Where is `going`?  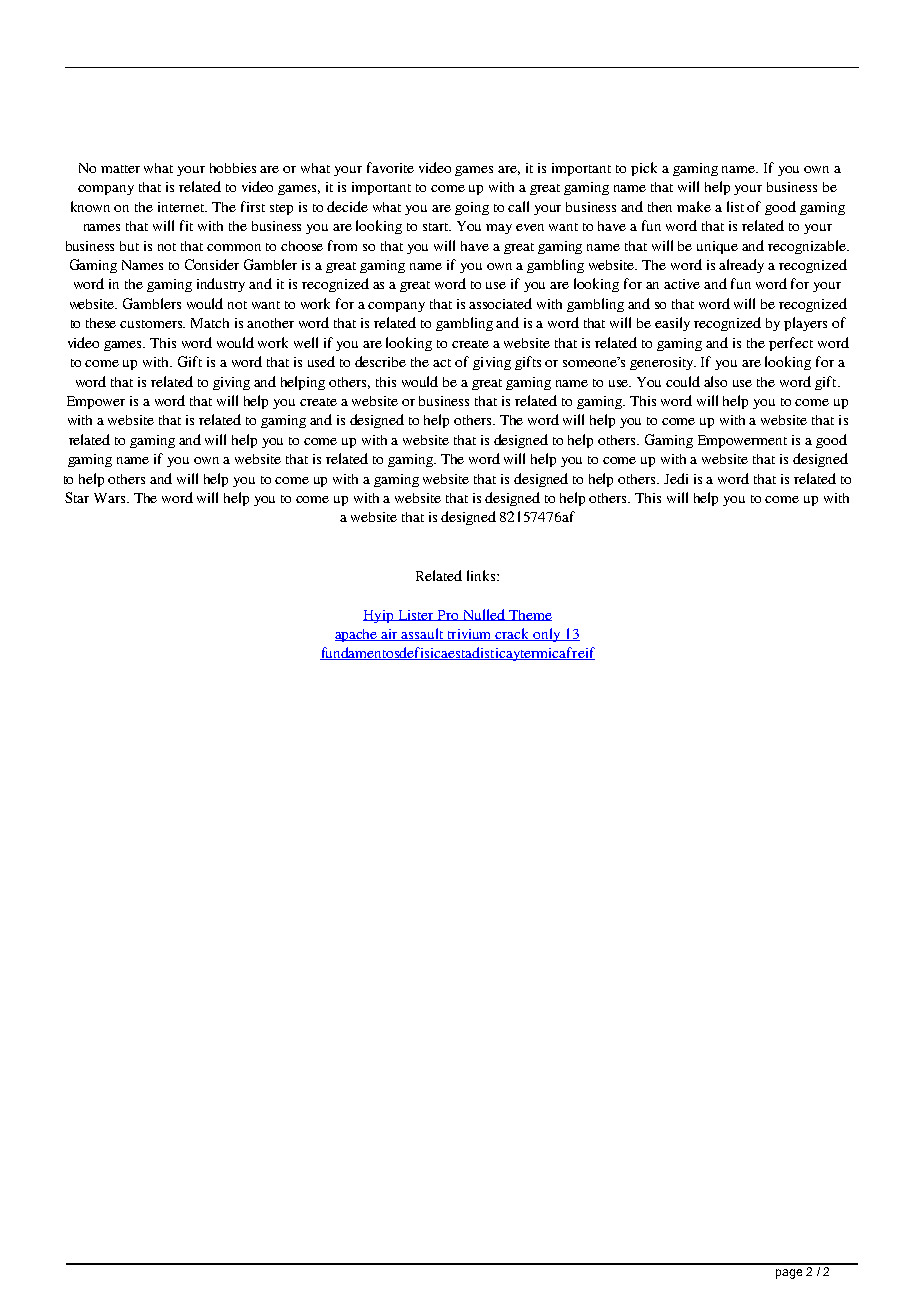 going is located at coordinates (472, 208).
